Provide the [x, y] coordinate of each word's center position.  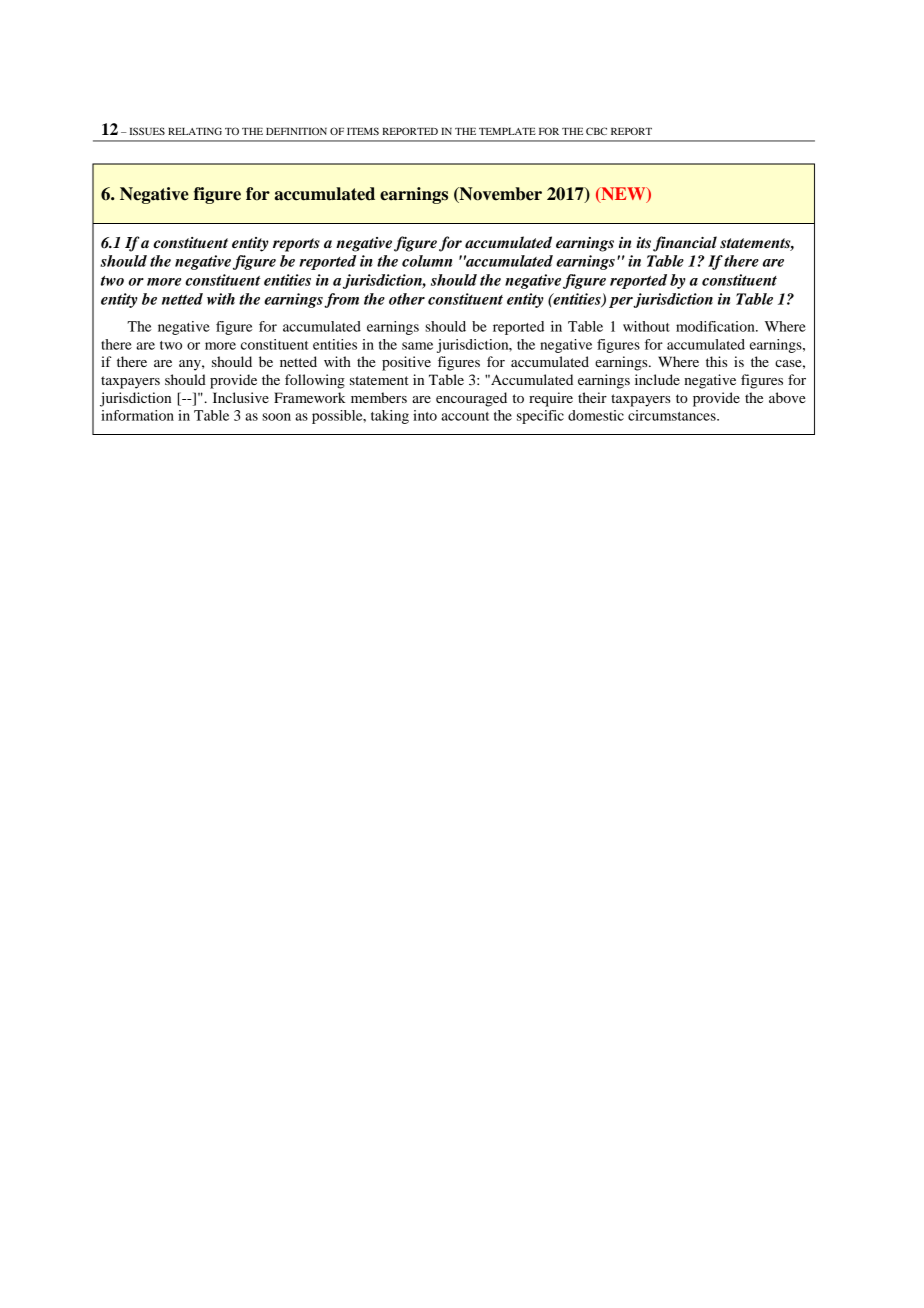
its [643, 243]
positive [406, 363]
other [407, 299]
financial [685, 244]
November [499, 195]
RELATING [195, 131]
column [427, 261]
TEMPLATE [507, 131]
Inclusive [241, 397]
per [622, 302]
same [417, 346]
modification [716, 326]
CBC [596, 131]
